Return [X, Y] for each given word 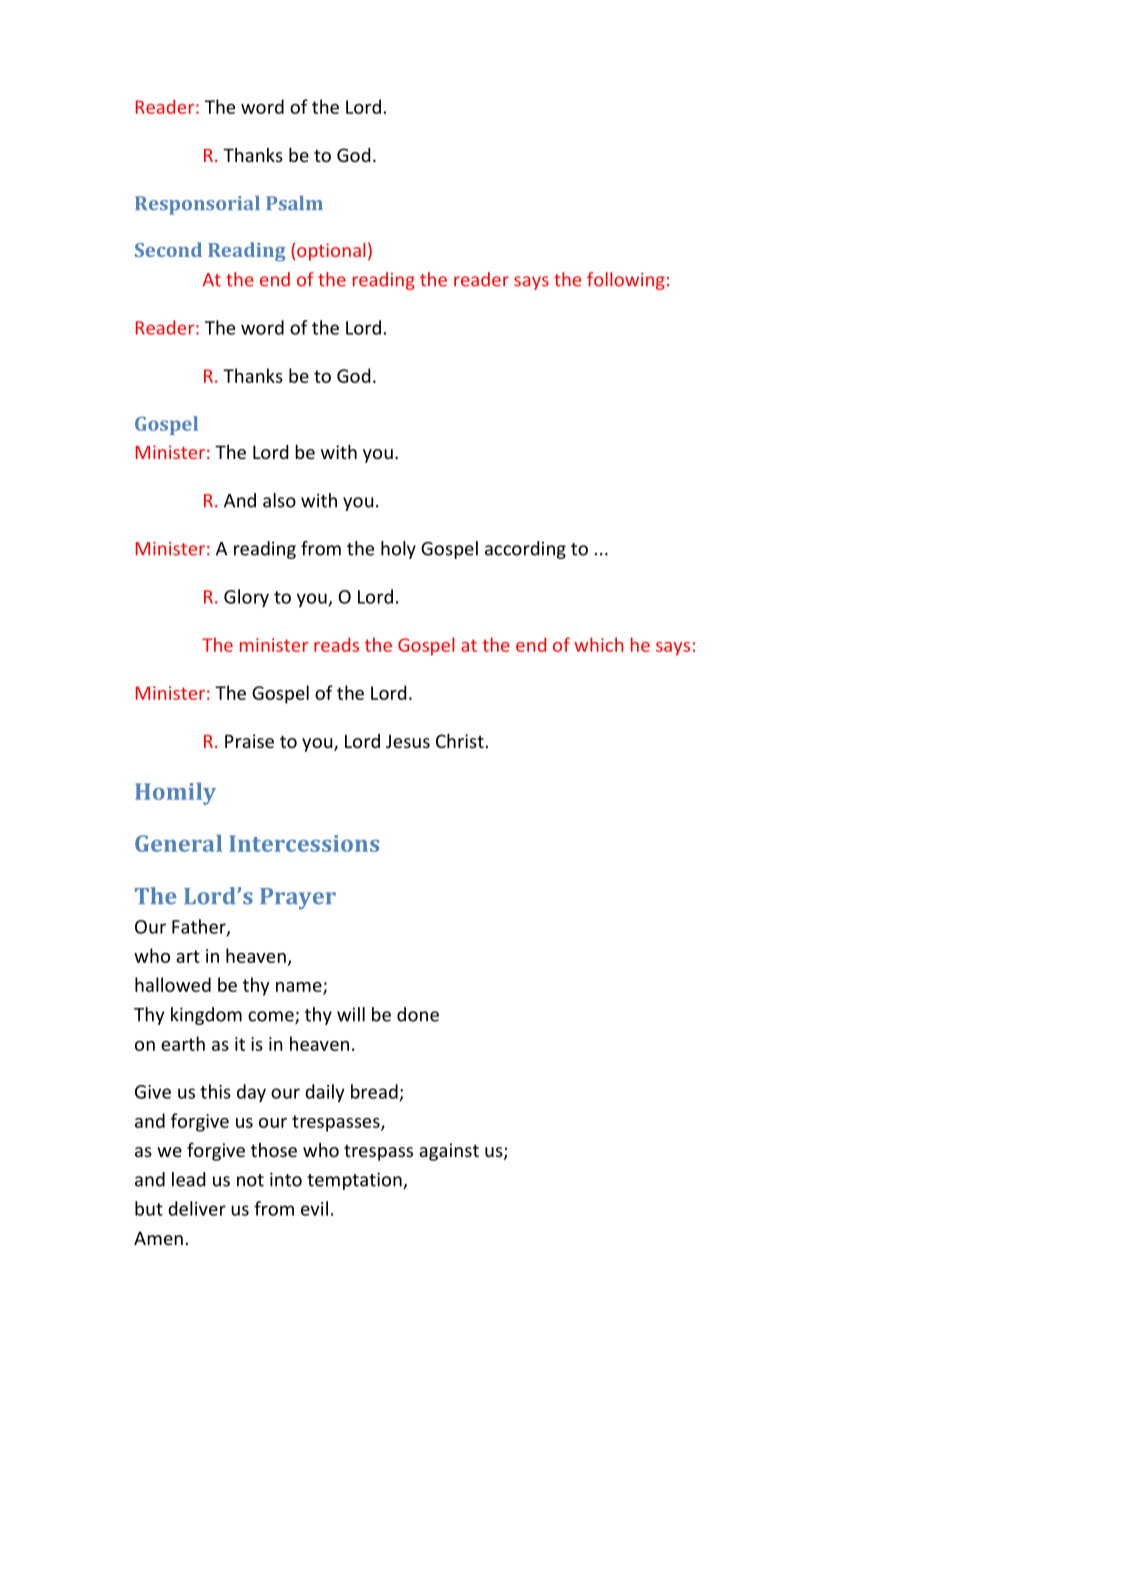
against [449, 1152]
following [626, 281]
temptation [355, 1181]
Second [168, 249]
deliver [197, 1208]
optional [331, 252]
